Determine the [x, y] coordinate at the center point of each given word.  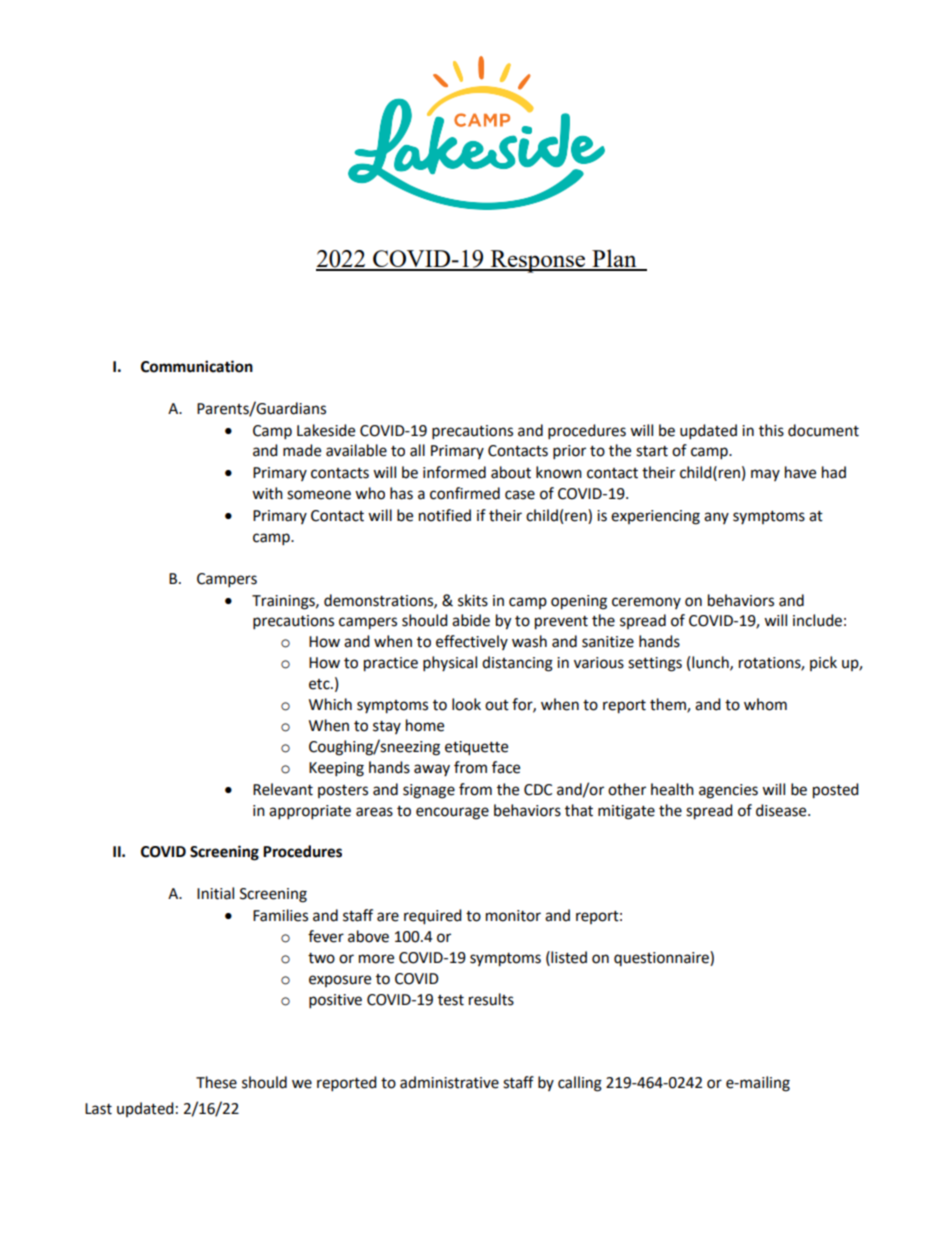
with [267, 493]
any [716, 518]
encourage [452, 813]
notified [445, 515]
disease [782, 810]
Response [538, 261]
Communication [197, 366]
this [771, 430]
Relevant [283, 789]
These [216, 1082]
